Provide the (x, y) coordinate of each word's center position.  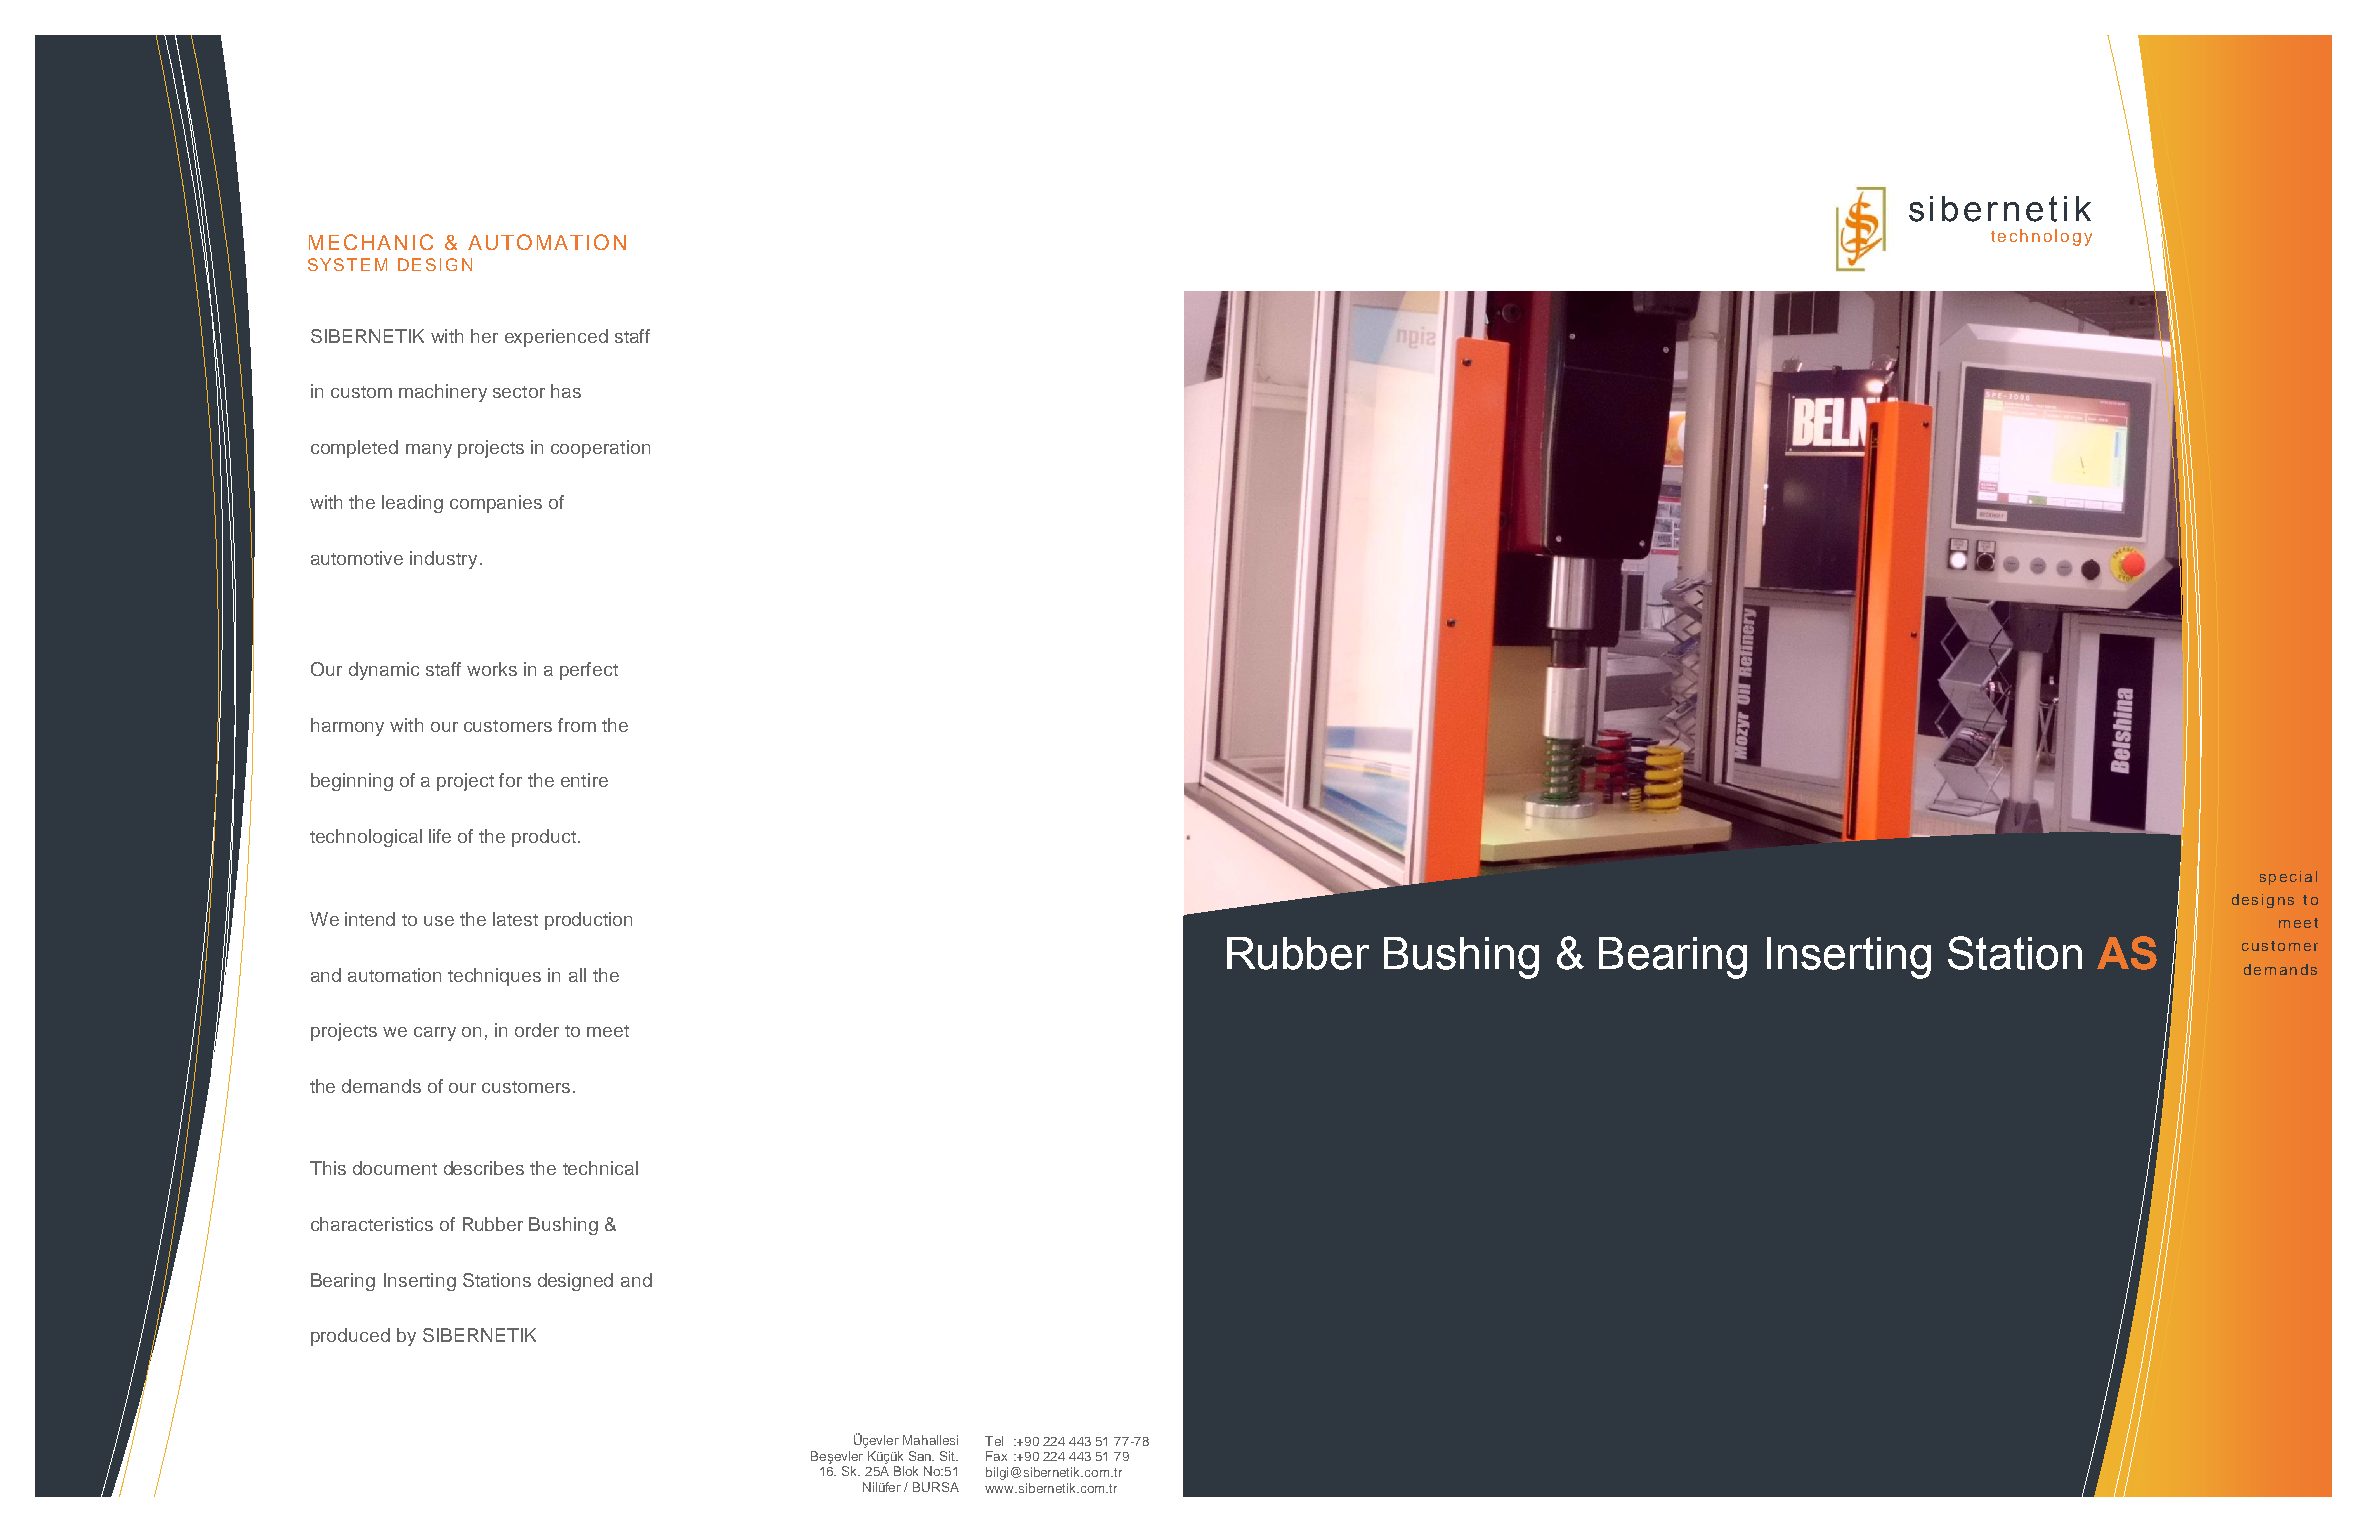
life (440, 836)
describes (484, 1168)
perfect (589, 671)
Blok (906, 1471)
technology (2041, 237)
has (566, 391)
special (2288, 878)
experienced (556, 338)
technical (600, 1168)
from (577, 725)
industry (443, 560)
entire (584, 780)
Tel (994, 1441)
